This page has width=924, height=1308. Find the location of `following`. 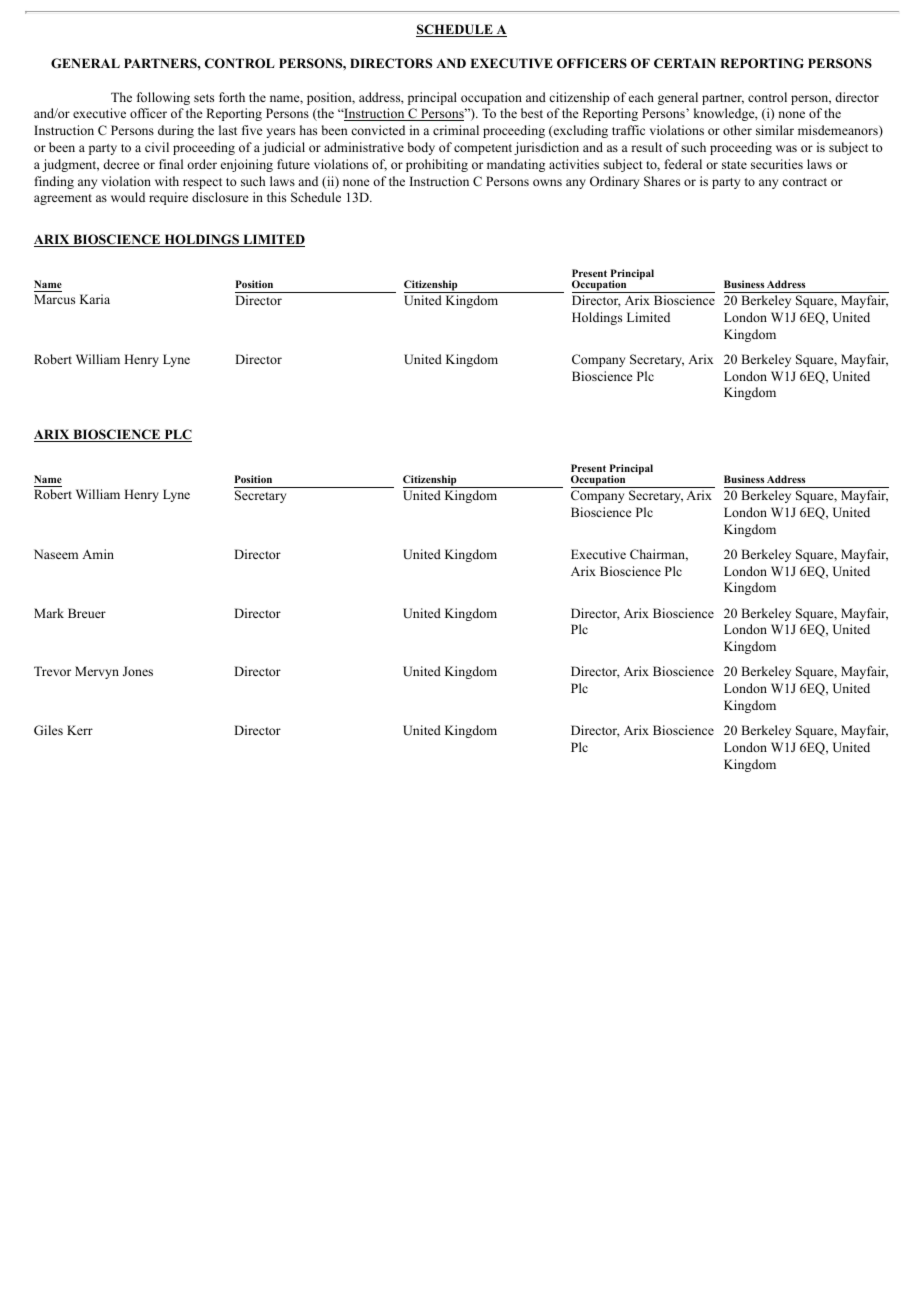

following is located at coordinates (163, 98).
